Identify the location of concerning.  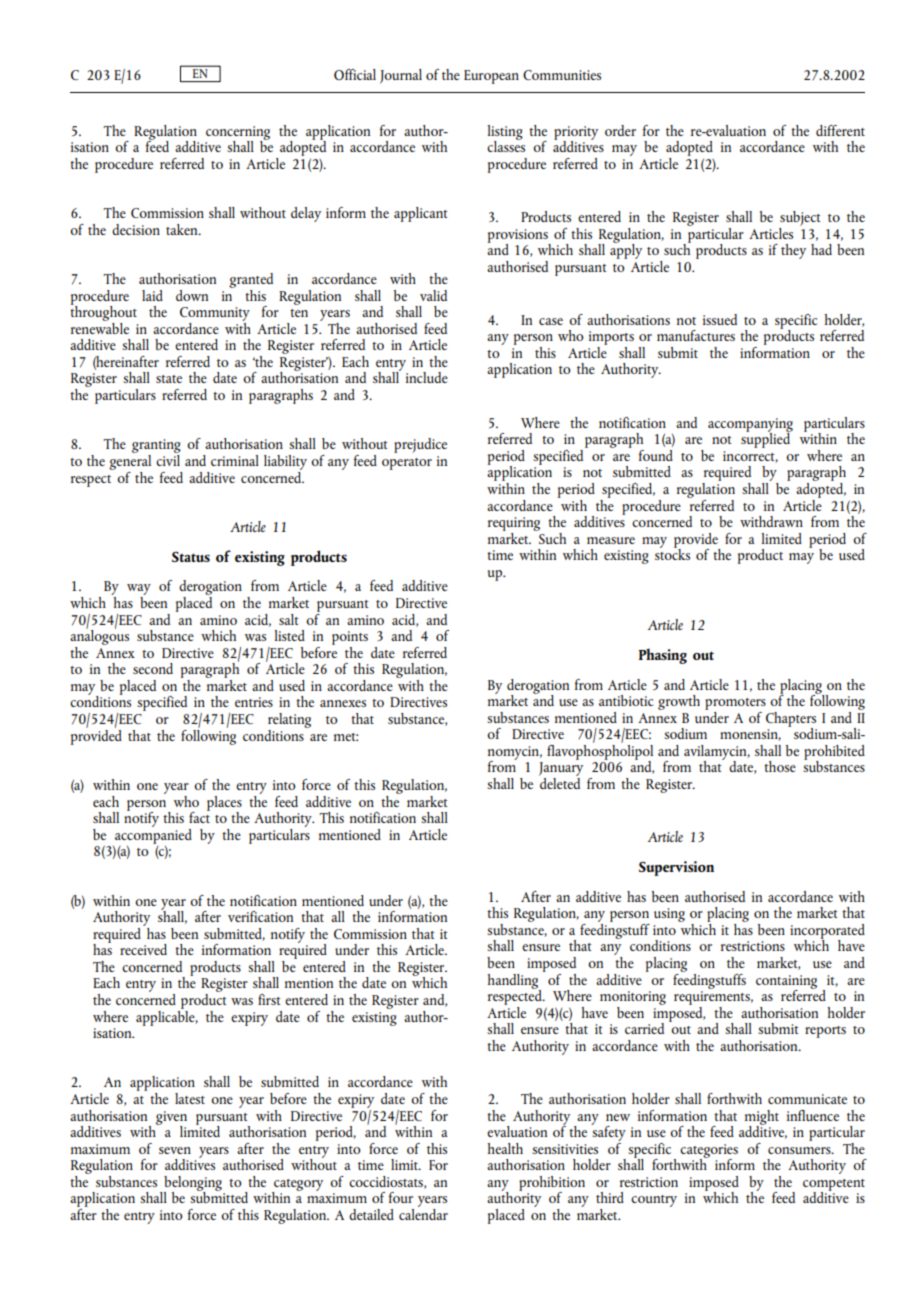
(238, 134).
